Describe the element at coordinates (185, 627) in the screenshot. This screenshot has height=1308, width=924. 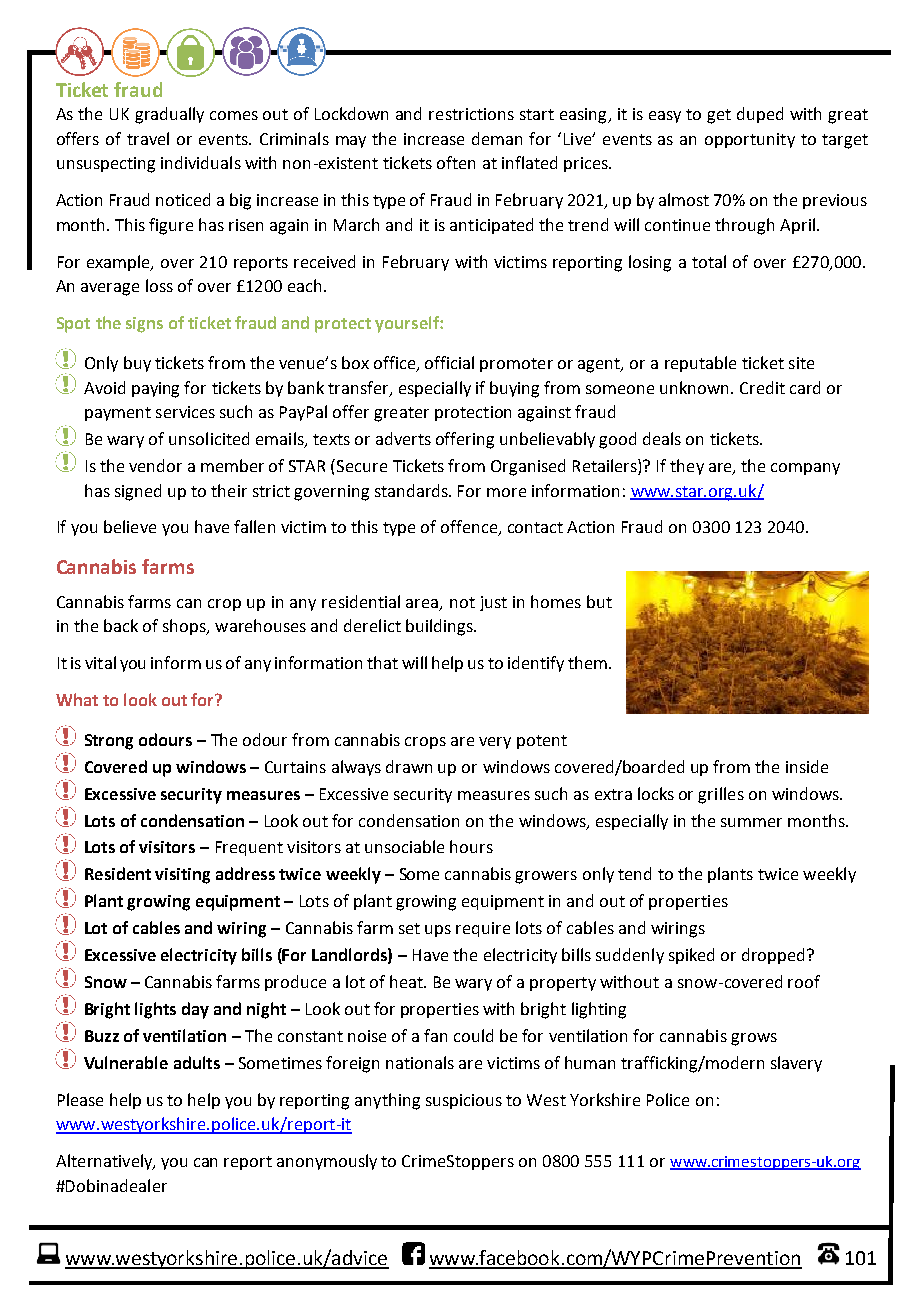
I see `shops` at that location.
